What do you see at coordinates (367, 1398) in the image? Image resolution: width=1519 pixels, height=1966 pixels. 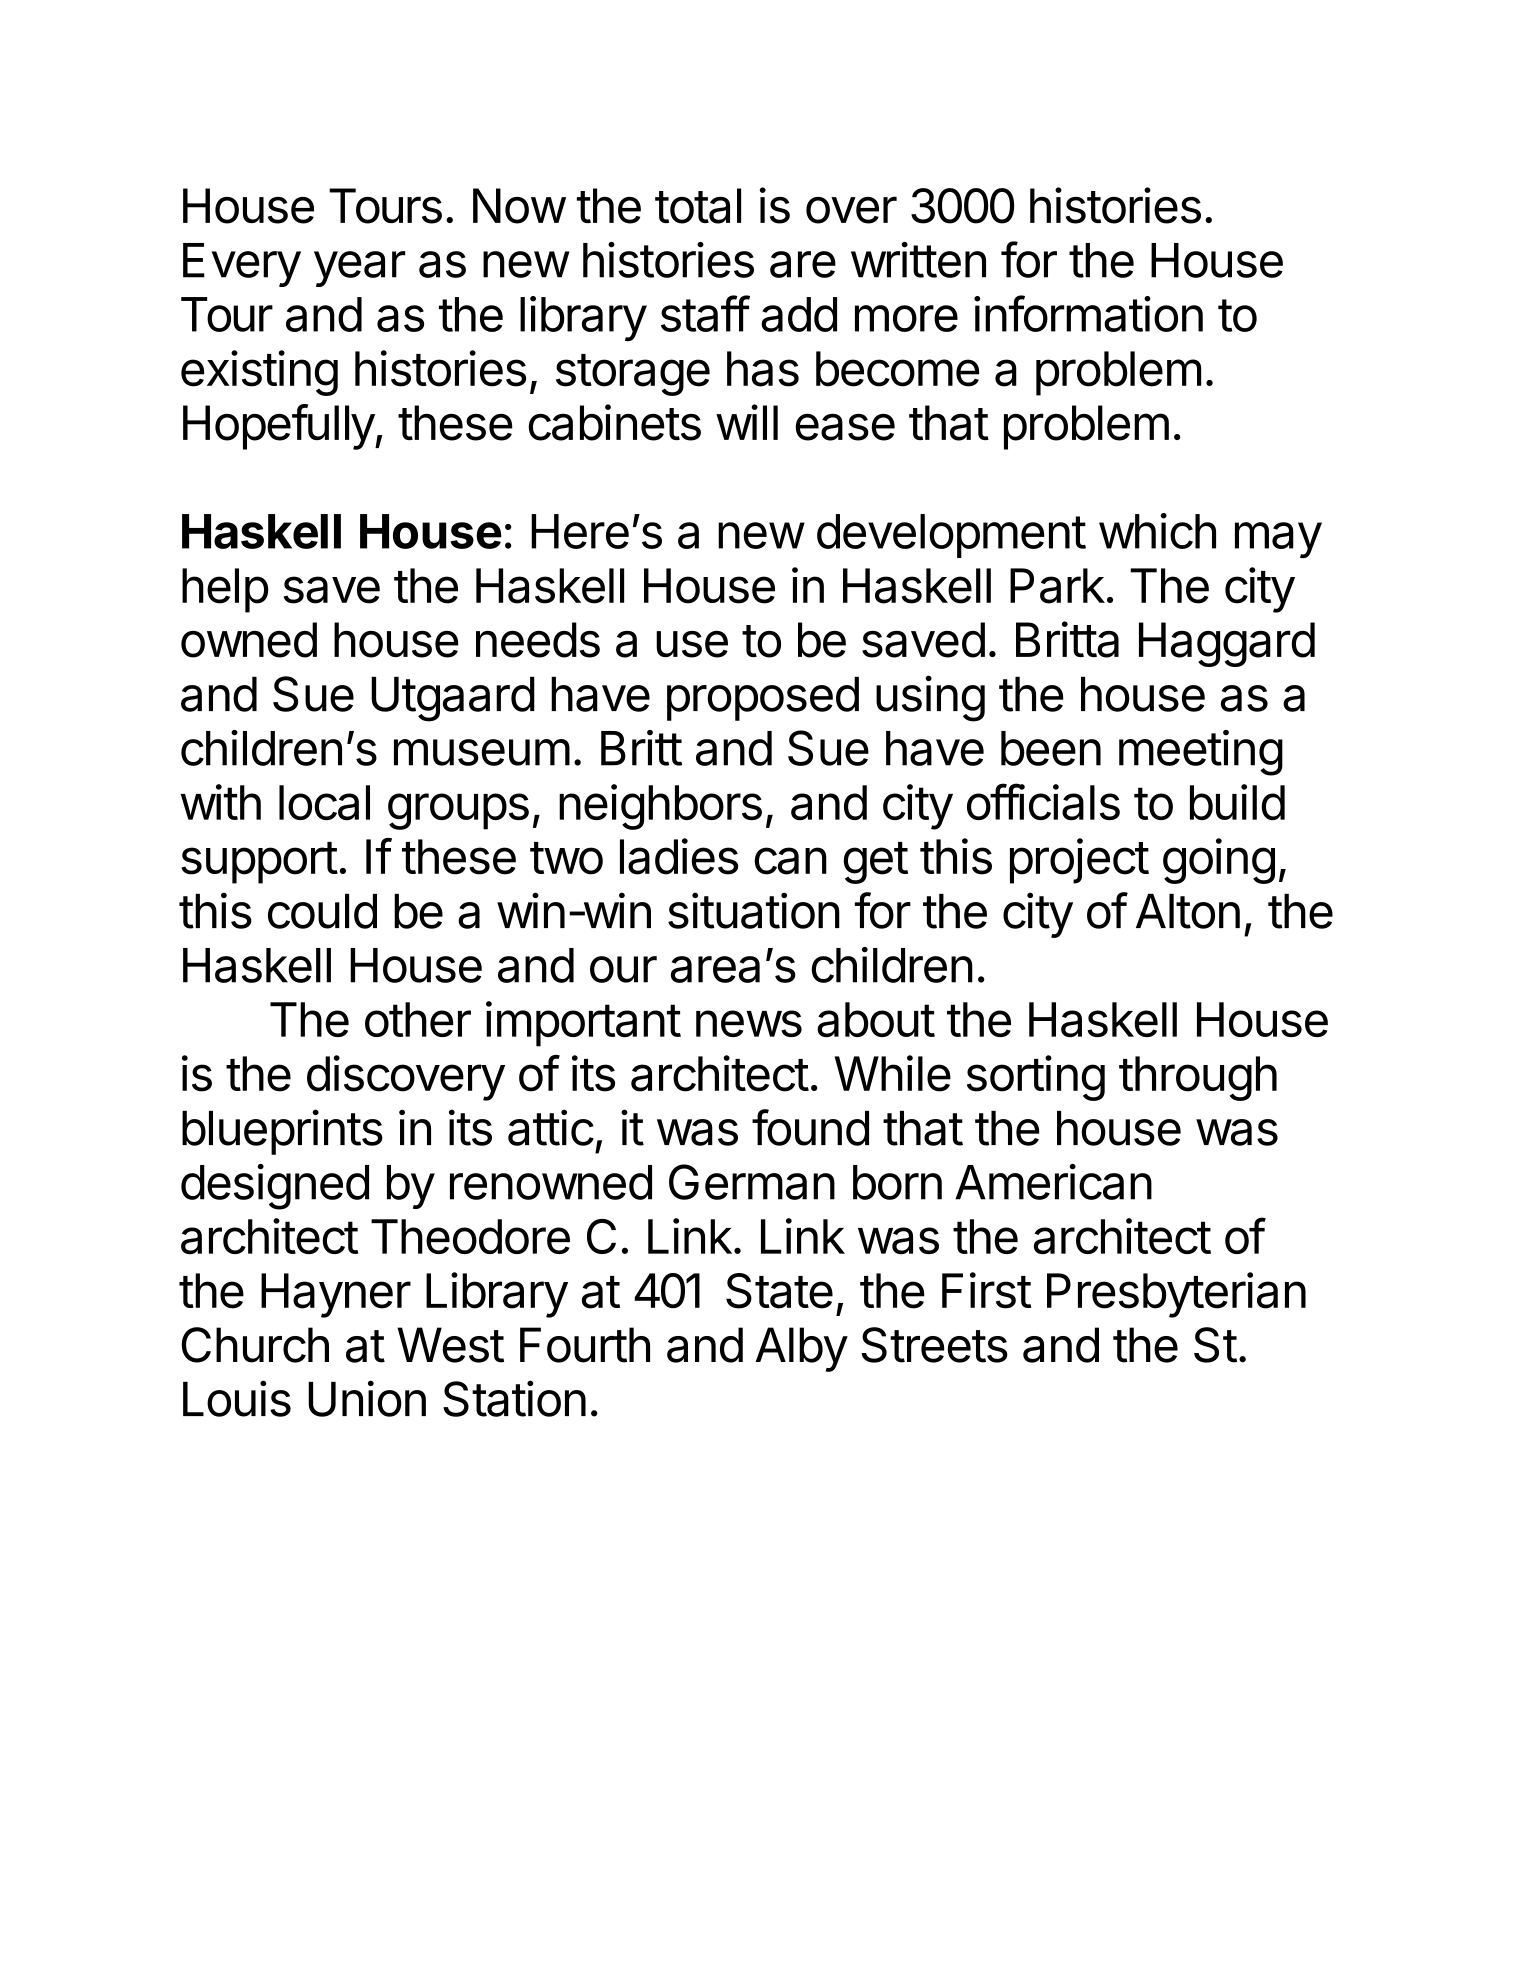 I see `Union` at bounding box center [367, 1398].
